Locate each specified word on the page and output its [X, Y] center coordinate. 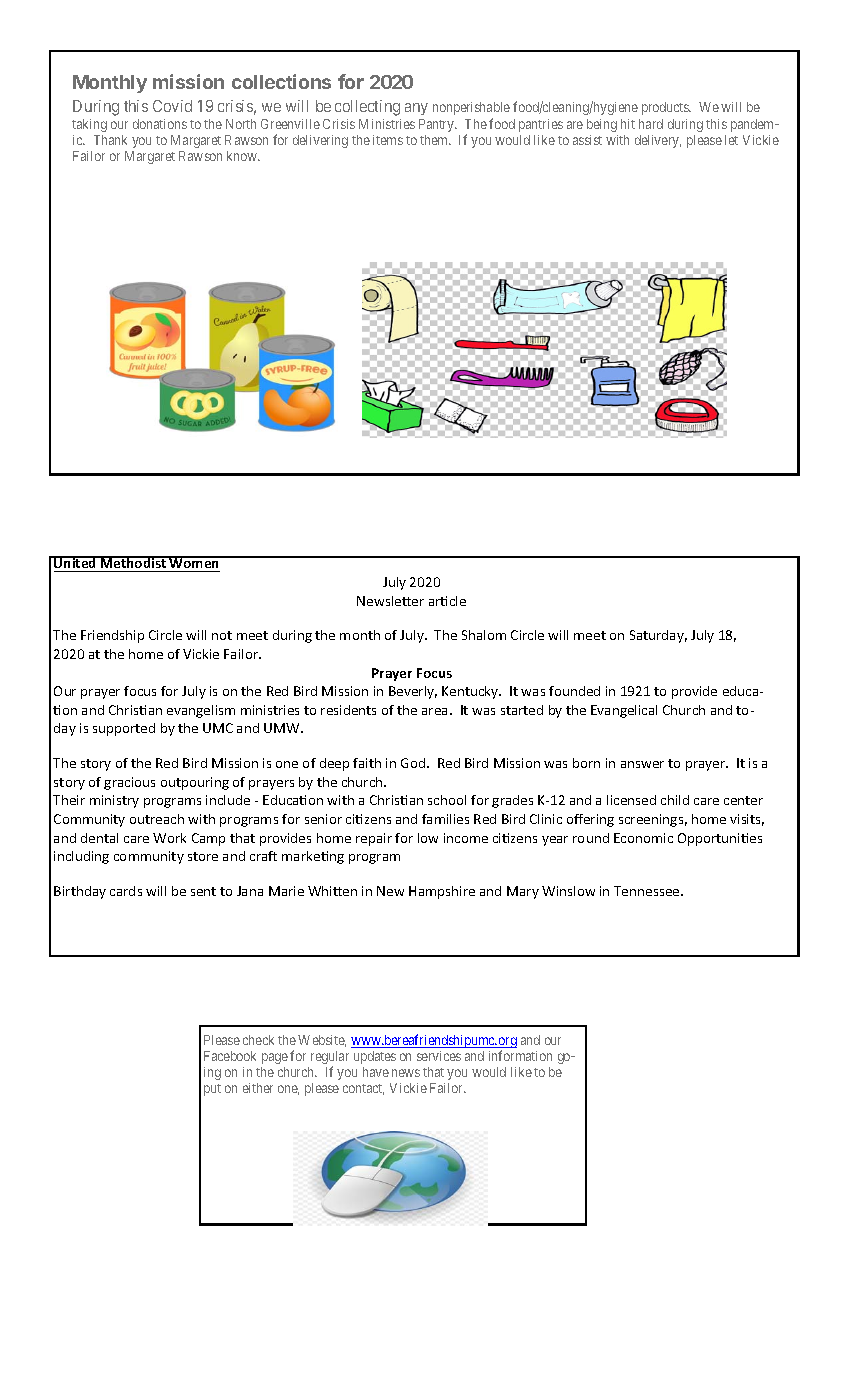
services [439, 1056]
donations [160, 124]
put [212, 1090]
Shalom [484, 635]
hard [651, 124]
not [222, 635]
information [520, 1055]
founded [574, 691]
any [416, 109]
